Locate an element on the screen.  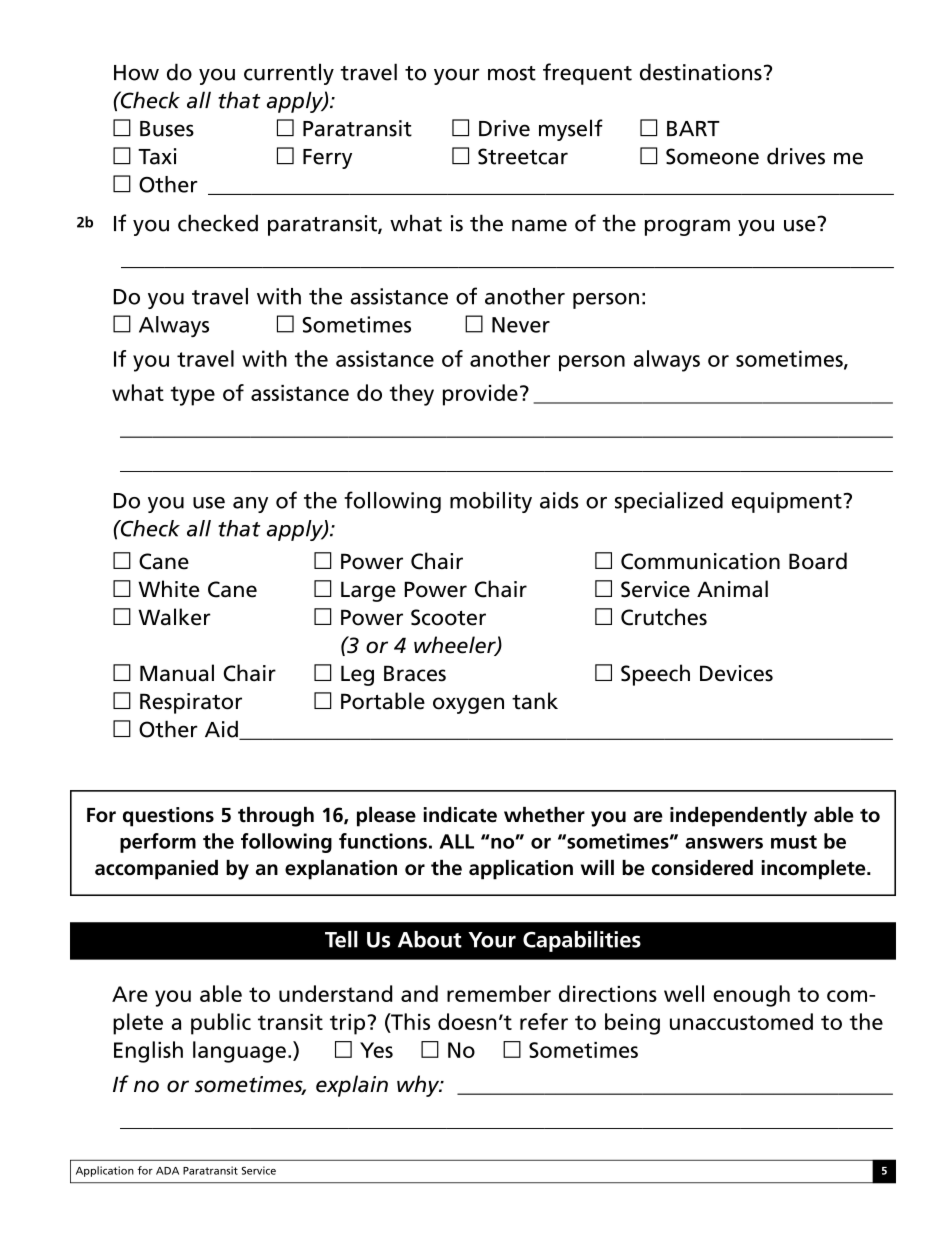
BART is located at coordinates (693, 128).
